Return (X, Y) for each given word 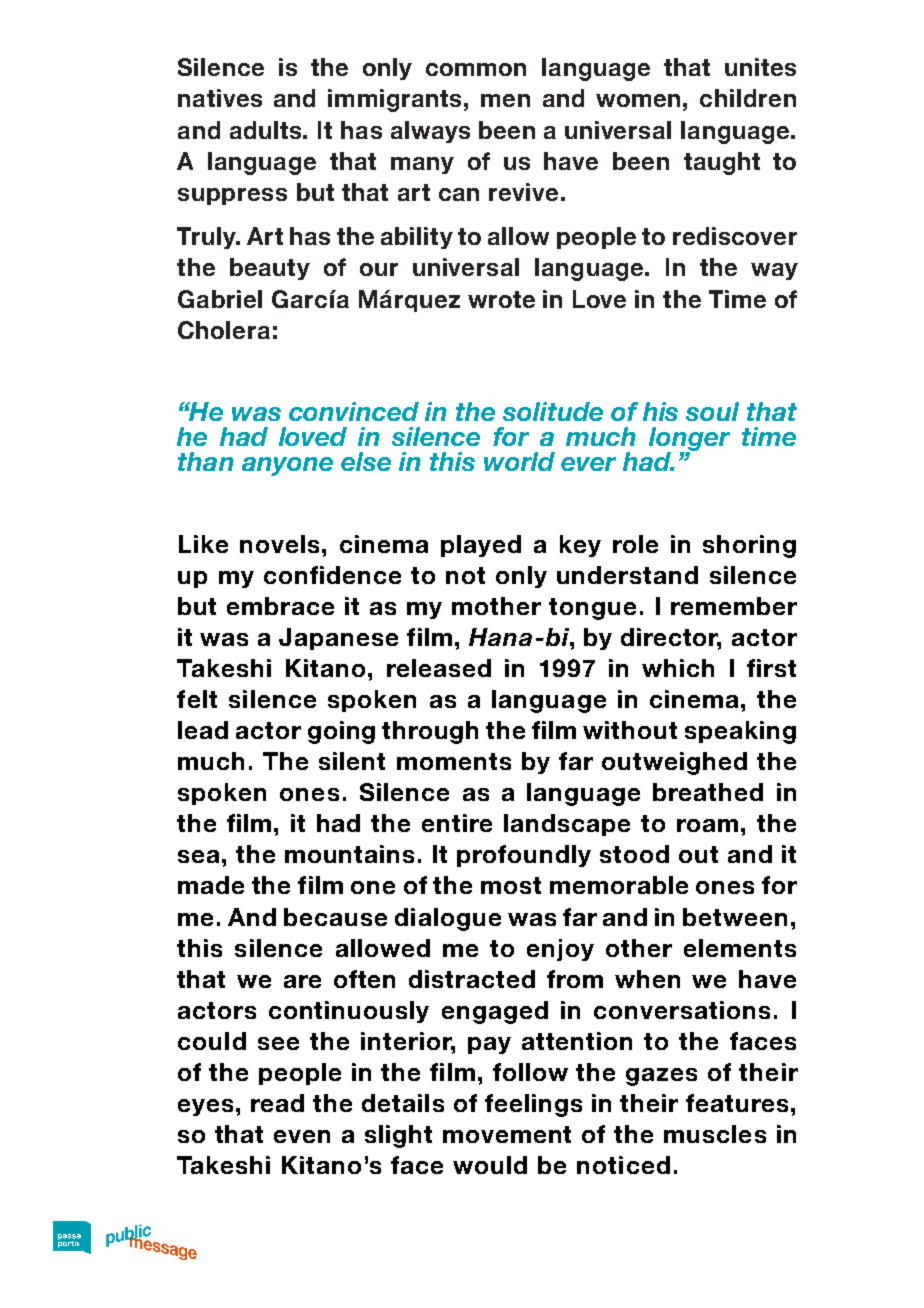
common (476, 69)
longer (689, 440)
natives (220, 98)
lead (203, 730)
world (519, 461)
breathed (708, 792)
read (277, 1103)
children (748, 98)
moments (454, 761)
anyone (287, 466)
